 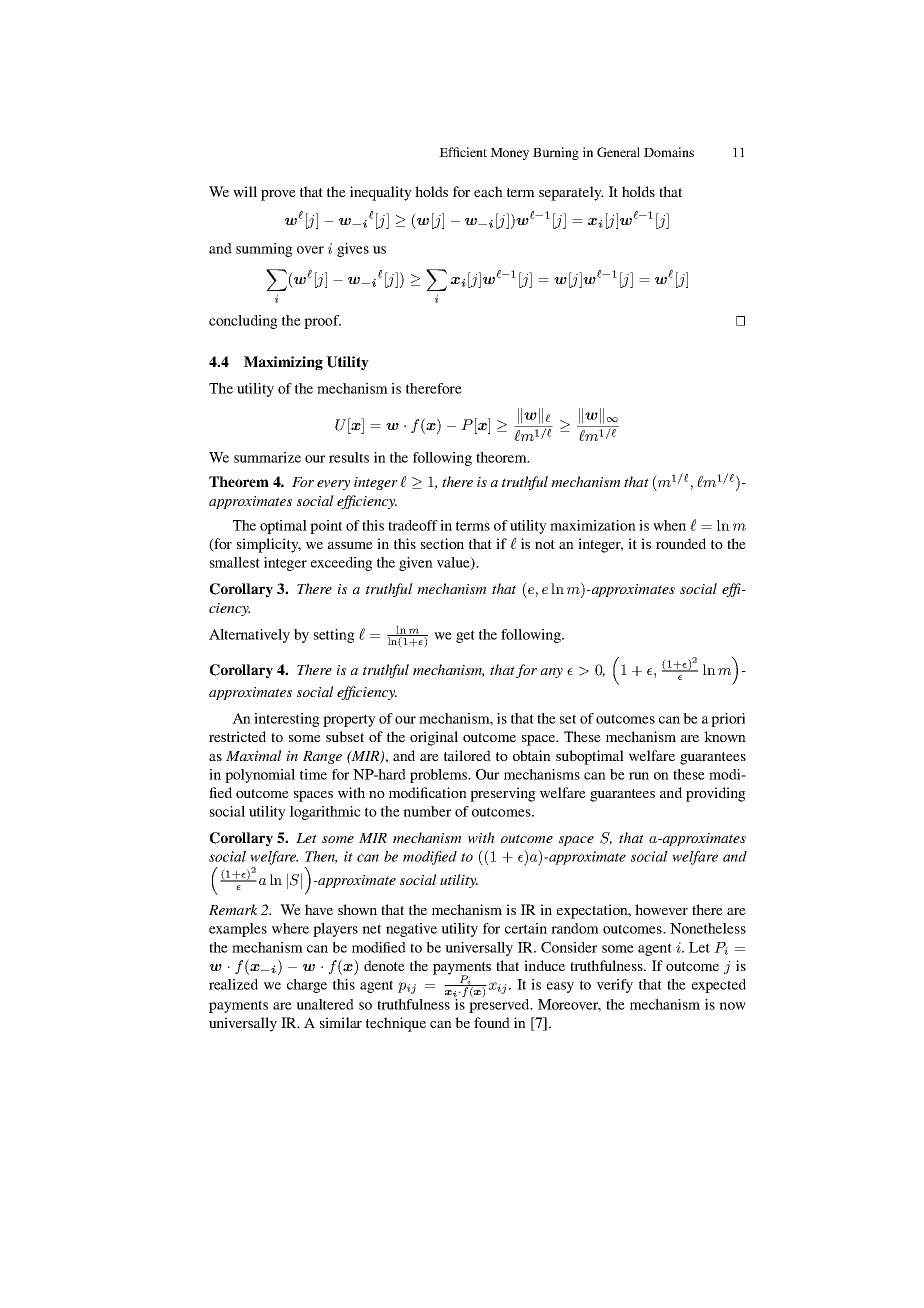 I want to click on known, so click(x=725, y=736).
